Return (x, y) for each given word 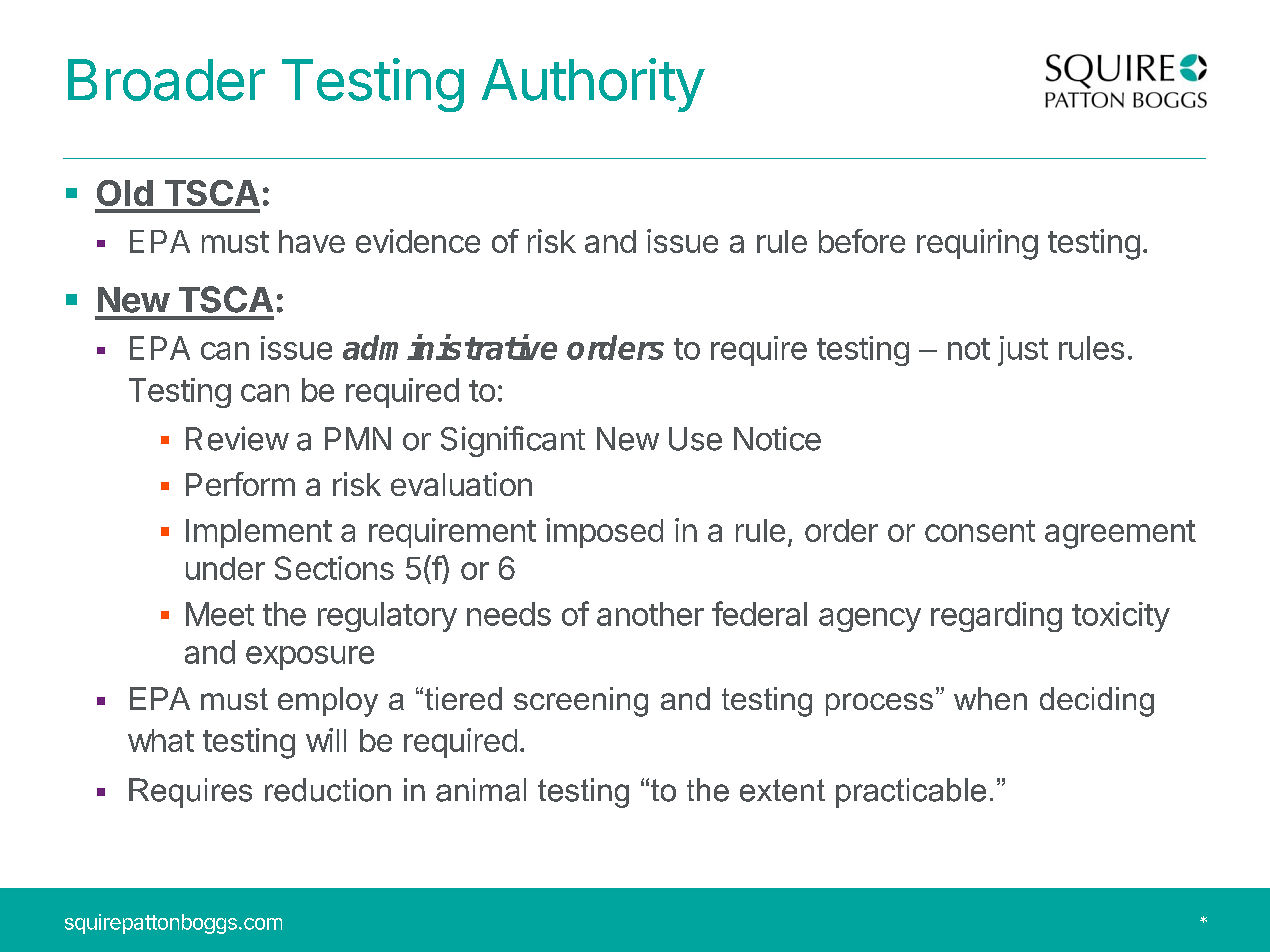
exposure (310, 658)
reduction (328, 790)
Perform (240, 484)
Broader (166, 80)
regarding (996, 617)
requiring (977, 244)
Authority (593, 85)
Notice (777, 438)
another (650, 614)
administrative (450, 347)
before (862, 241)
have (312, 241)
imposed (604, 533)
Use (695, 439)
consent (980, 531)
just (1023, 351)
